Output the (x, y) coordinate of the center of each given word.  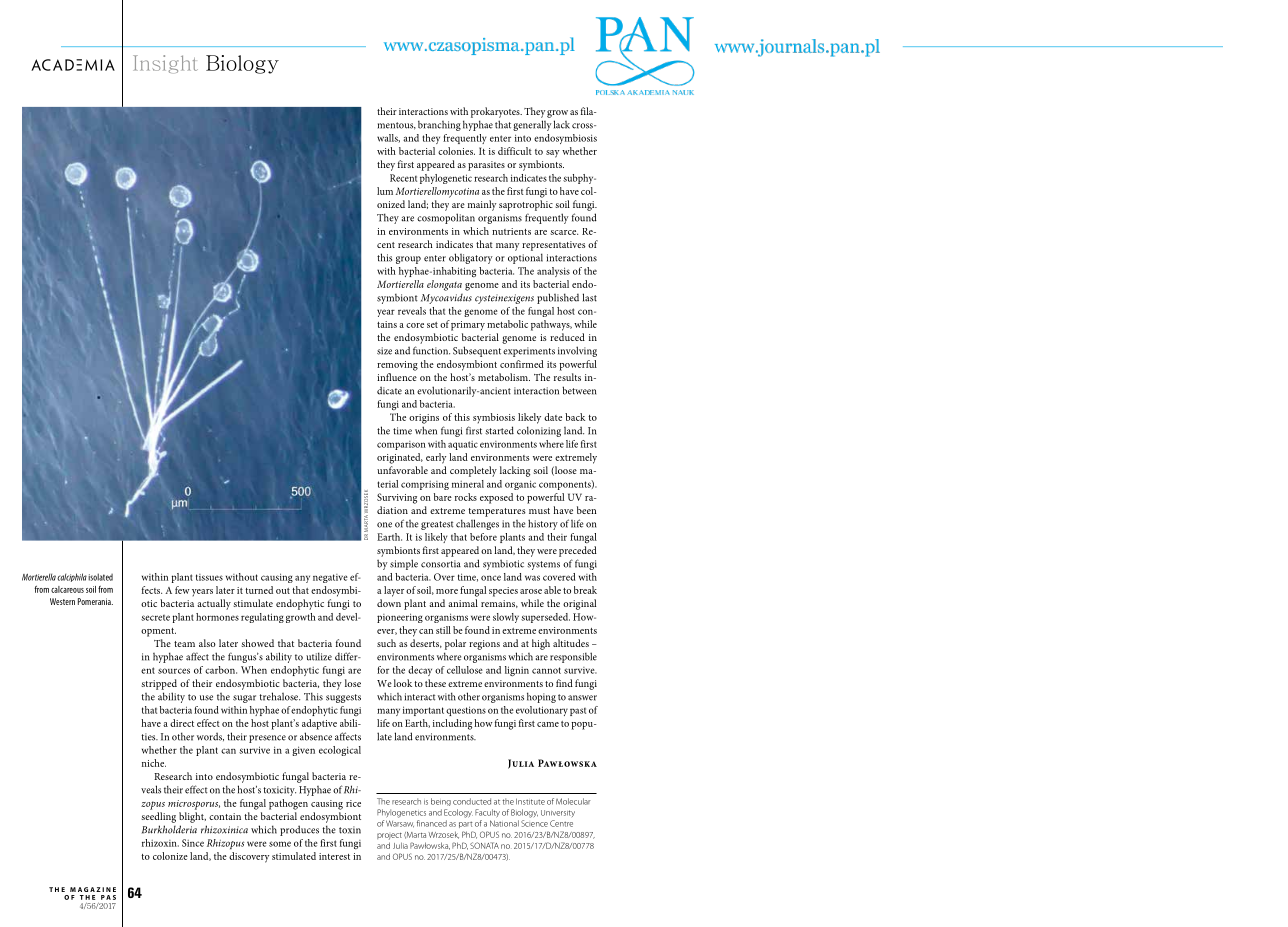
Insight (165, 64)
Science (534, 823)
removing (397, 366)
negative (330, 578)
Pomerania (95, 601)
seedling (159, 817)
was (532, 578)
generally (532, 125)
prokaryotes (496, 112)
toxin (350, 830)
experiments (529, 352)
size (384, 351)
